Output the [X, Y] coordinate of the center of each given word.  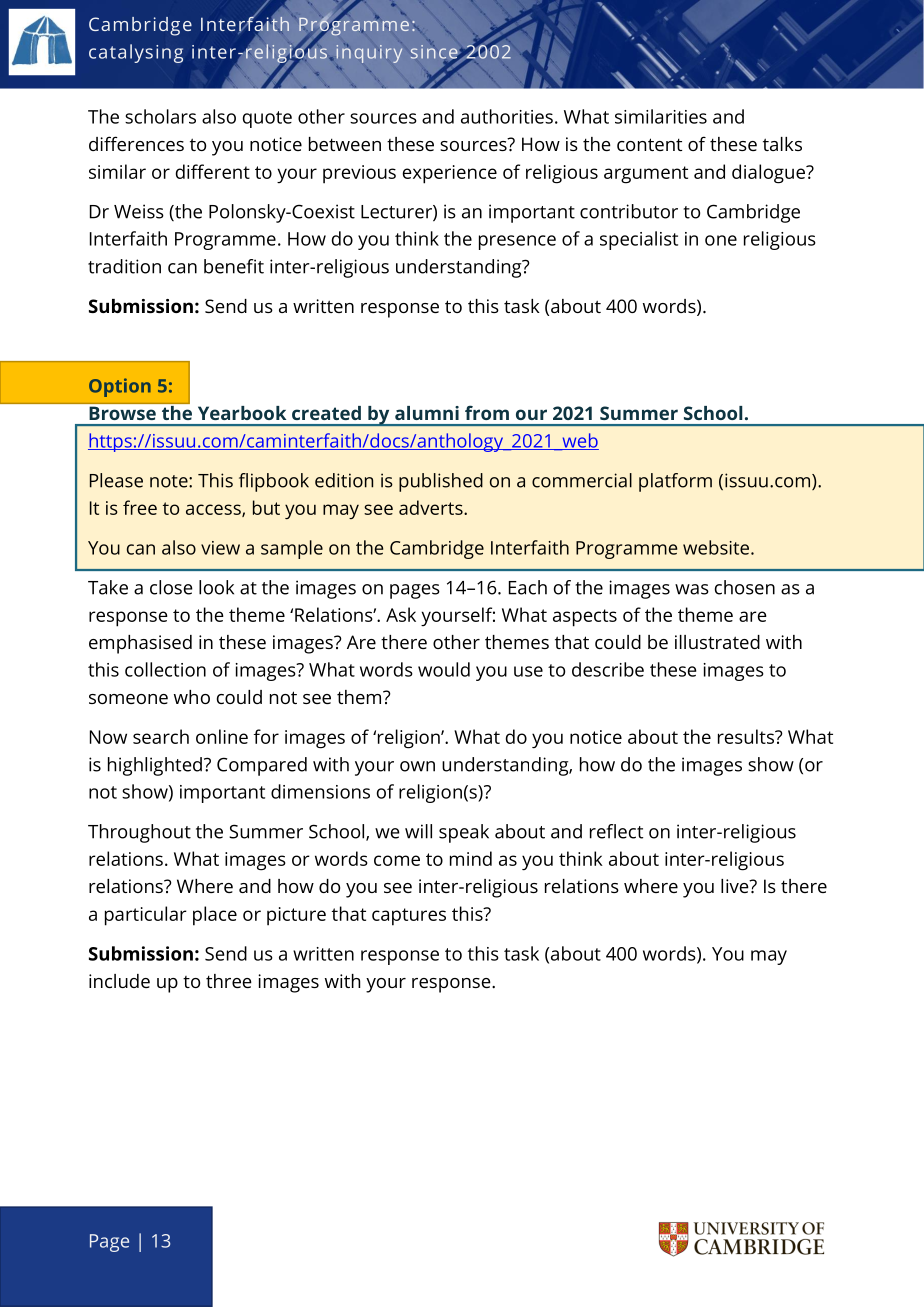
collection [165, 669]
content [649, 144]
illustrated [717, 642]
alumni [427, 413]
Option [120, 387]
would [444, 669]
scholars [160, 116]
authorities [507, 116]
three [229, 981]
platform [675, 482]
